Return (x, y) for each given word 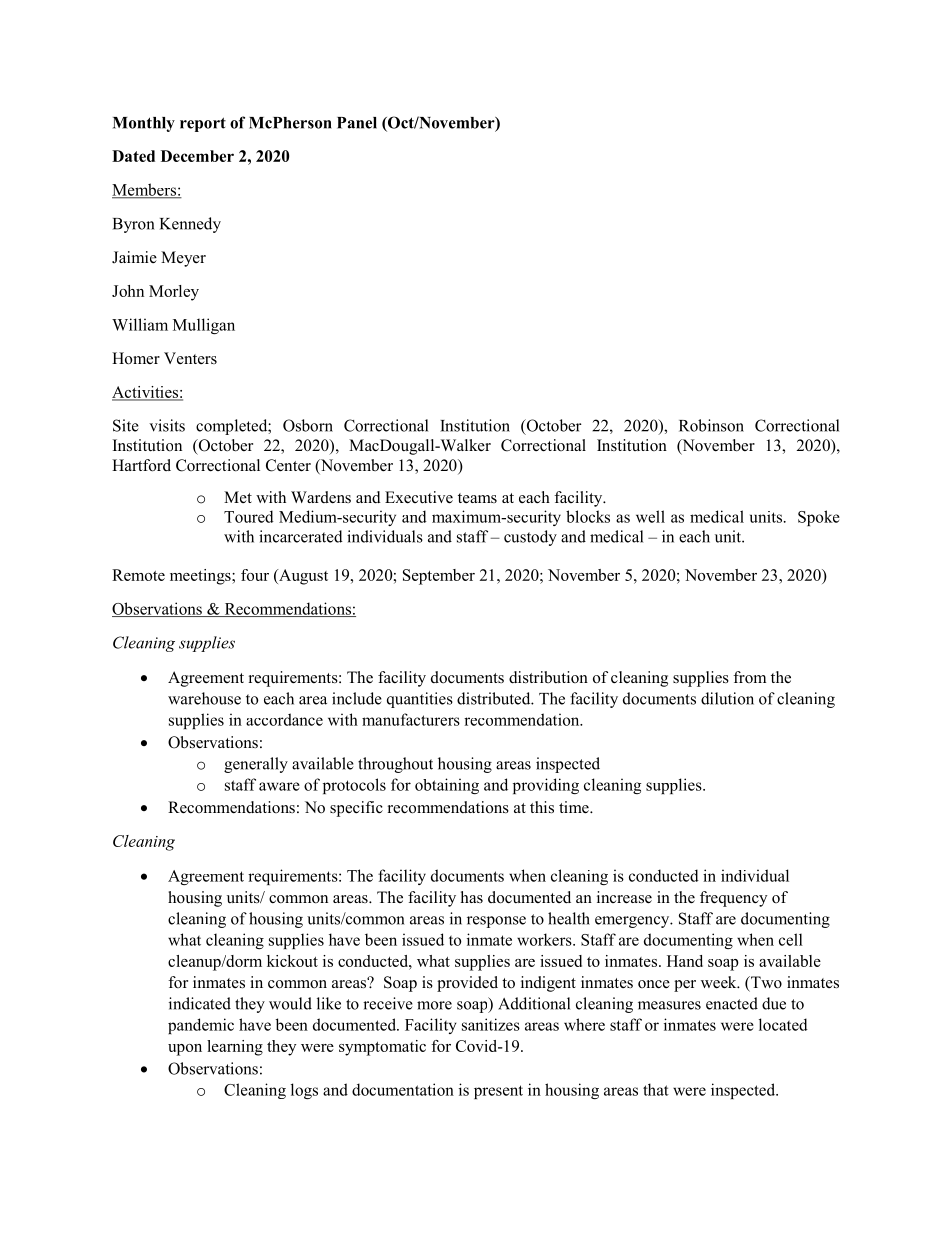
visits (167, 425)
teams (477, 498)
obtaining (447, 786)
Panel (357, 123)
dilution (727, 698)
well (650, 516)
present (498, 1092)
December (197, 156)
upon (185, 1050)
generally (256, 765)
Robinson (711, 425)
